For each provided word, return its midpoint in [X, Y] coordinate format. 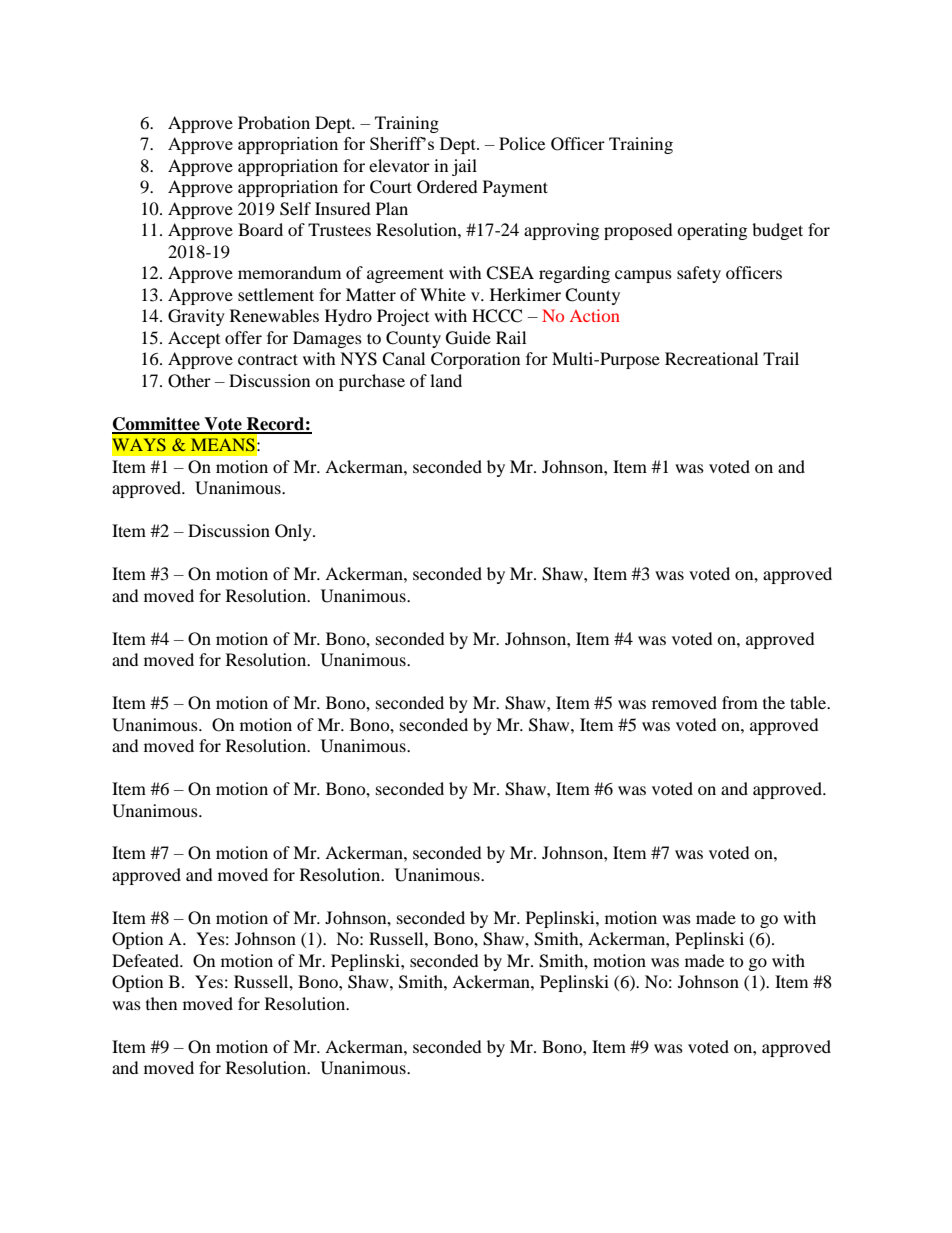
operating [712, 231]
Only [294, 532]
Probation [274, 122]
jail [464, 167]
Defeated [147, 960]
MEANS [223, 444]
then [161, 1003]
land [446, 380]
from [740, 702]
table [809, 702]
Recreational [711, 358]
